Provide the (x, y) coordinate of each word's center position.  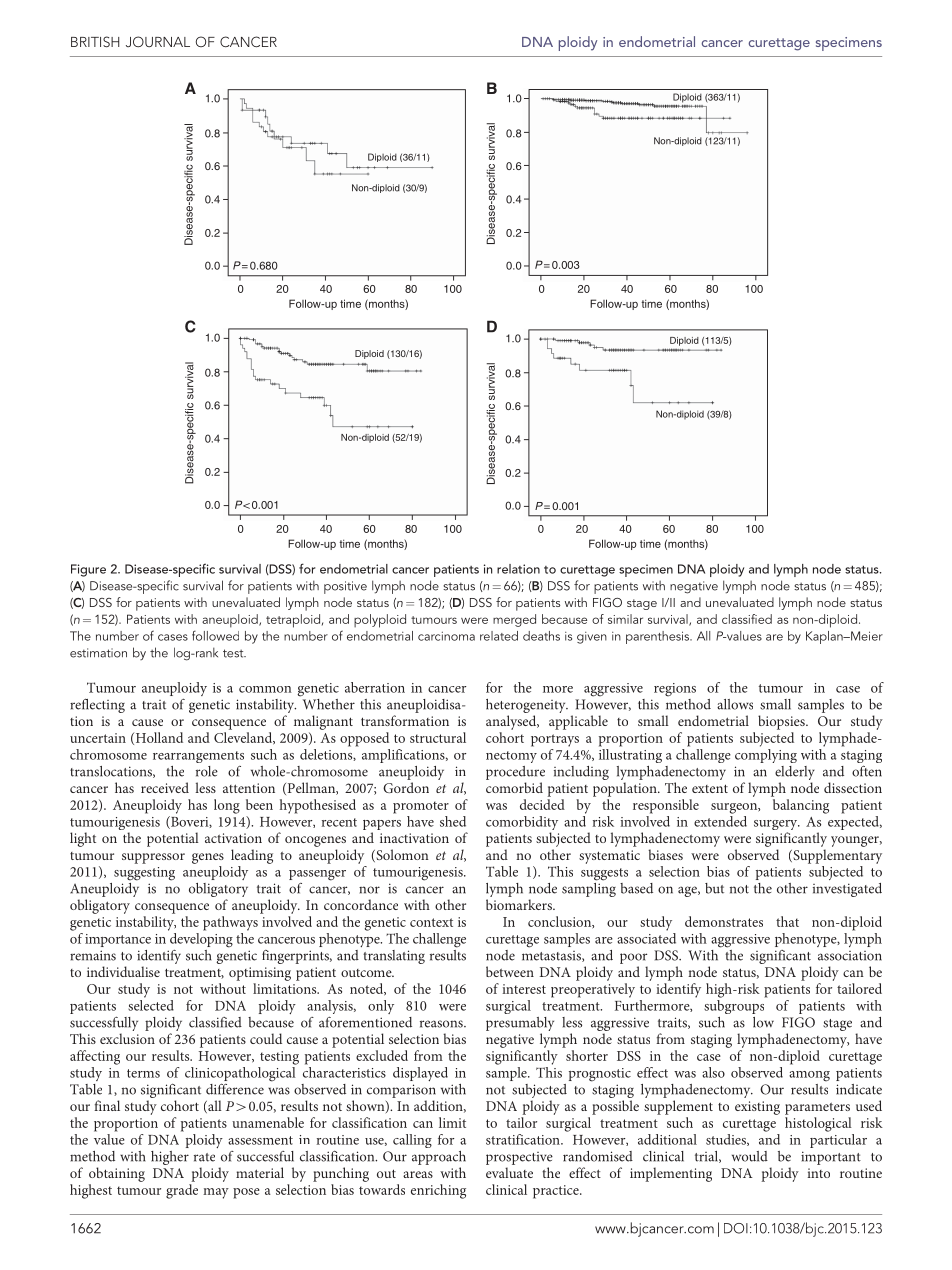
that (787, 921)
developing (201, 940)
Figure (88, 570)
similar (625, 619)
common (265, 689)
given (592, 638)
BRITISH (95, 42)
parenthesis (658, 637)
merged (514, 620)
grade (182, 1191)
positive (345, 587)
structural (438, 737)
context (431, 922)
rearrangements (198, 757)
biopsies (782, 722)
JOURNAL (158, 41)
